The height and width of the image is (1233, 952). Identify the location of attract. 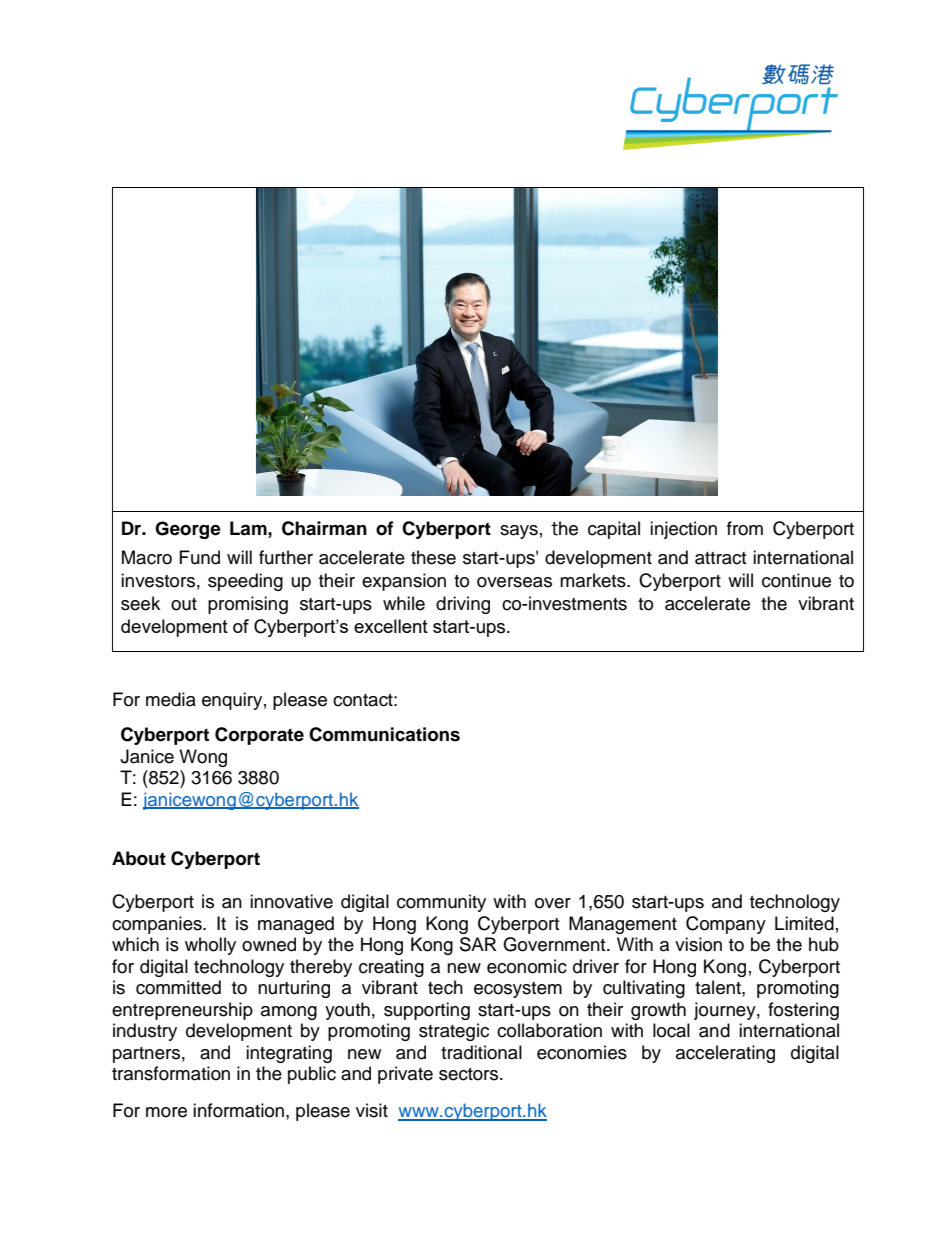
(720, 558).
